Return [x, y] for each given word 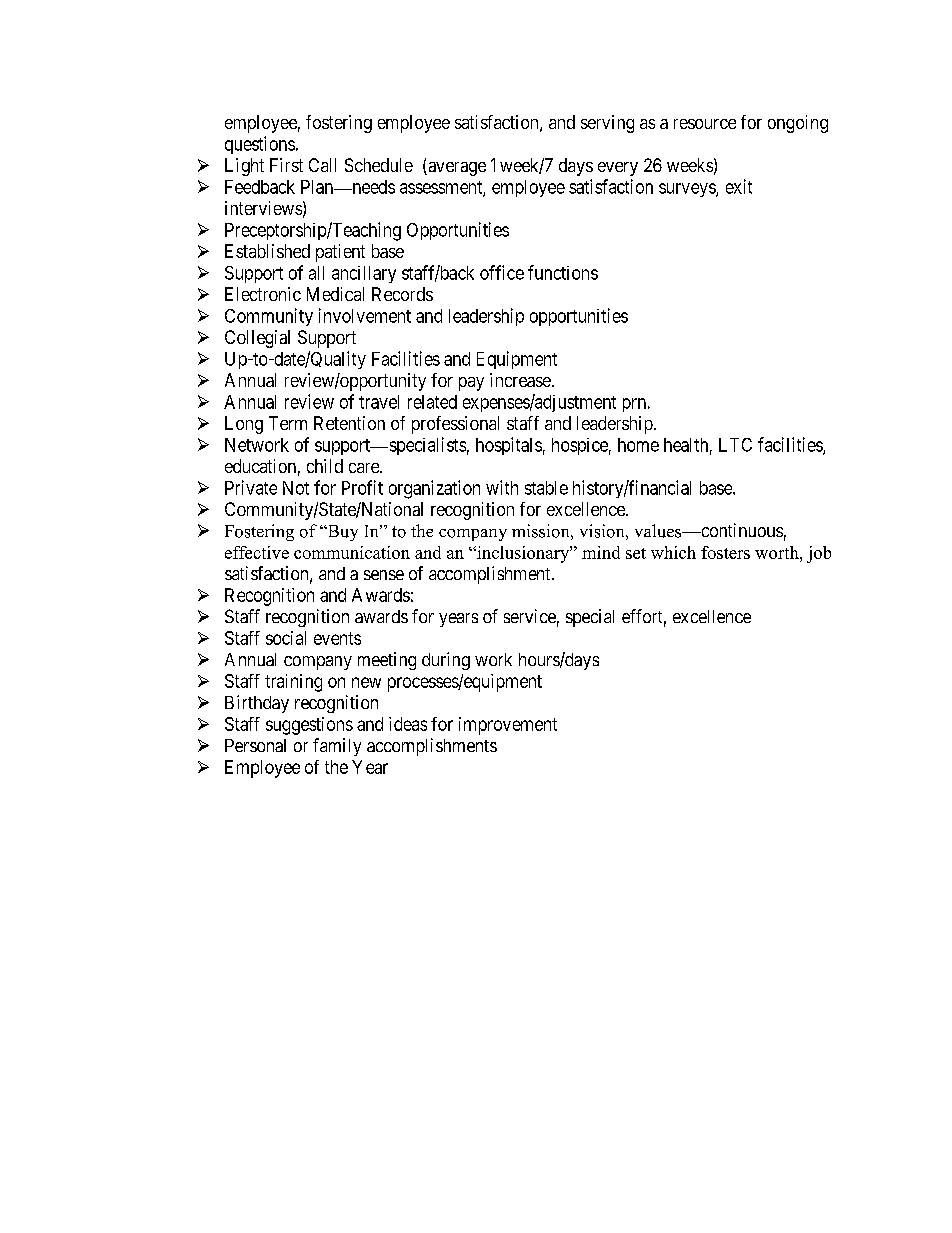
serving [607, 124]
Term [288, 423]
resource [705, 124]
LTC [735, 445]
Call [322, 165]
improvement [508, 726]
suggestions [309, 726]
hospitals [509, 446]
